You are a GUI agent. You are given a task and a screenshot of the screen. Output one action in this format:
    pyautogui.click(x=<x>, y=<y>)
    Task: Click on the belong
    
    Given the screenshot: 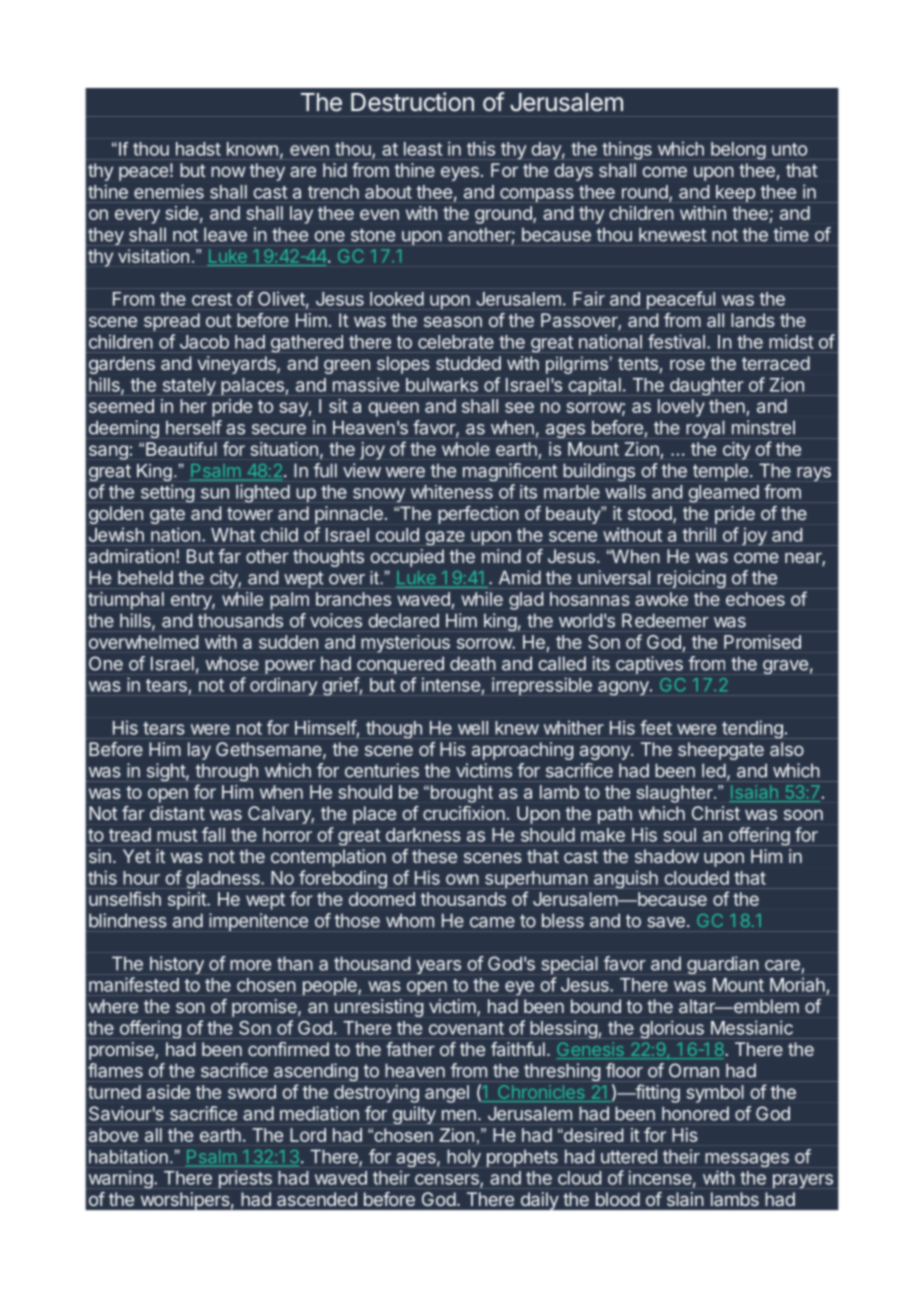 What is the action you would take?
    pyautogui.click(x=738, y=151)
